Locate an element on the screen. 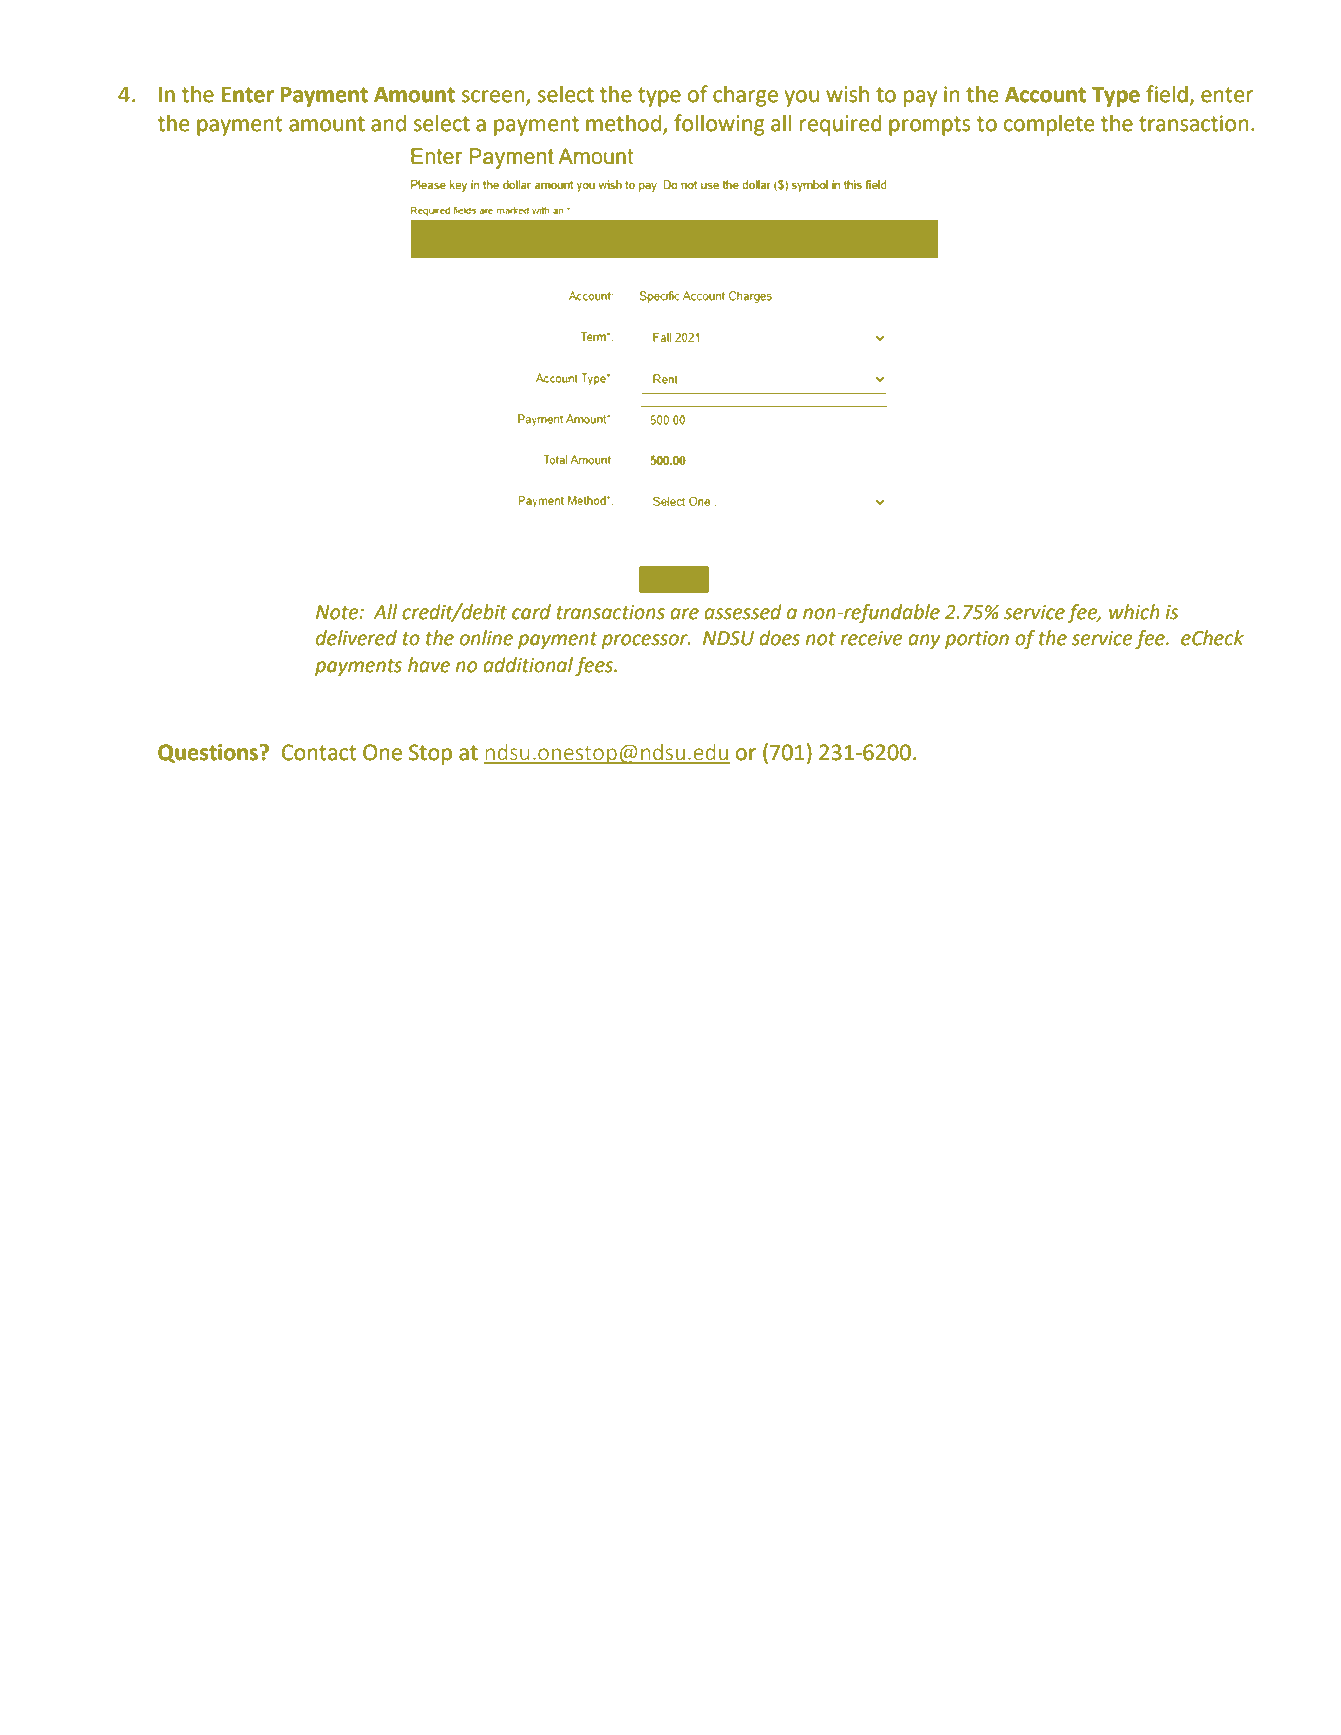  following is located at coordinates (719, 125).
